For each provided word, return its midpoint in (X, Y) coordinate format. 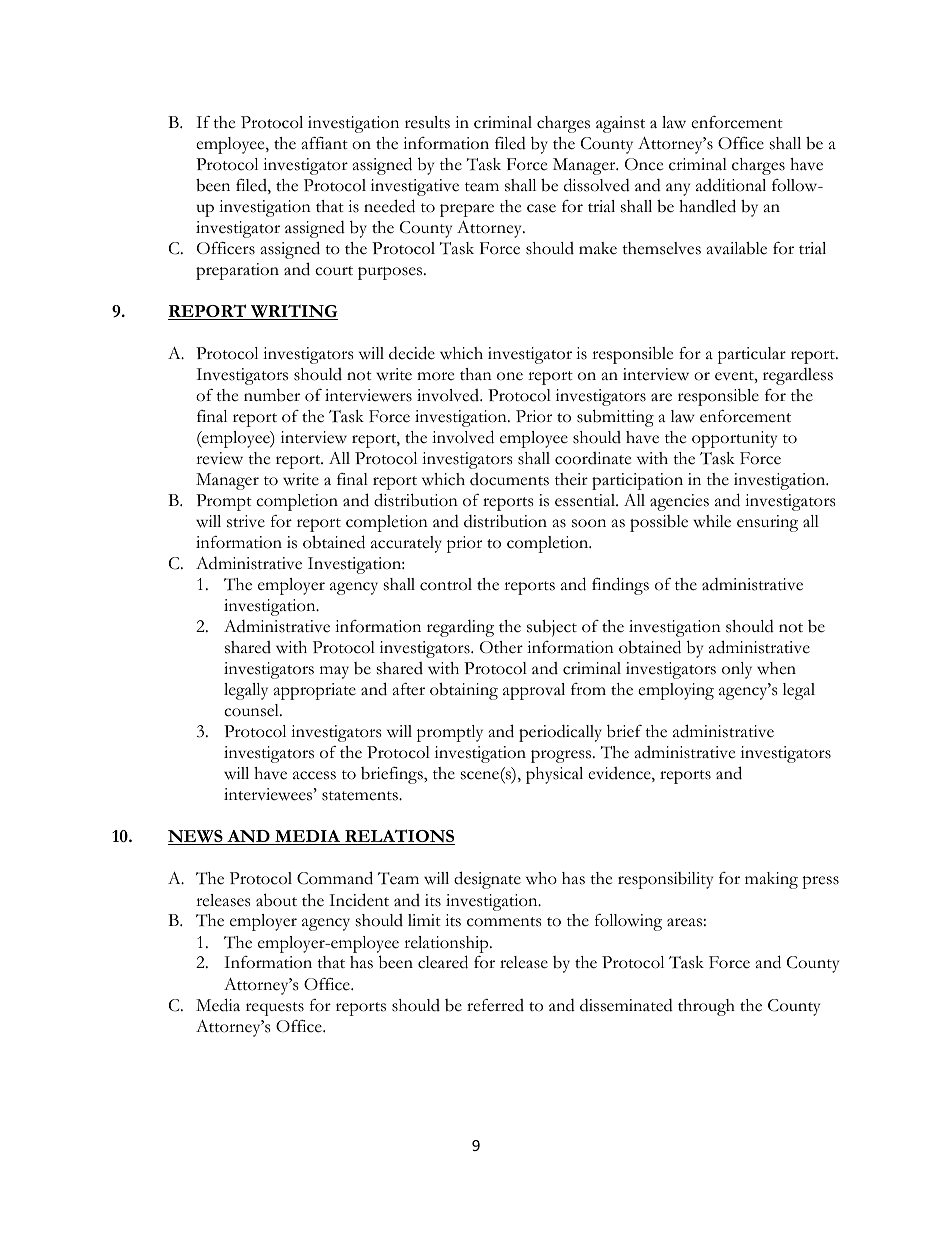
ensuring (767, 523)
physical (554, 775)
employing (676, 691)
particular (752, 355)
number (272, 395)
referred (495, 1005)
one (510, 376)
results (427, 122)
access (314, 775)
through (706, 1007)
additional (731, 185)
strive (246, 521)
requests (275, 1009)
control (446, 584)
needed (389, 206)
